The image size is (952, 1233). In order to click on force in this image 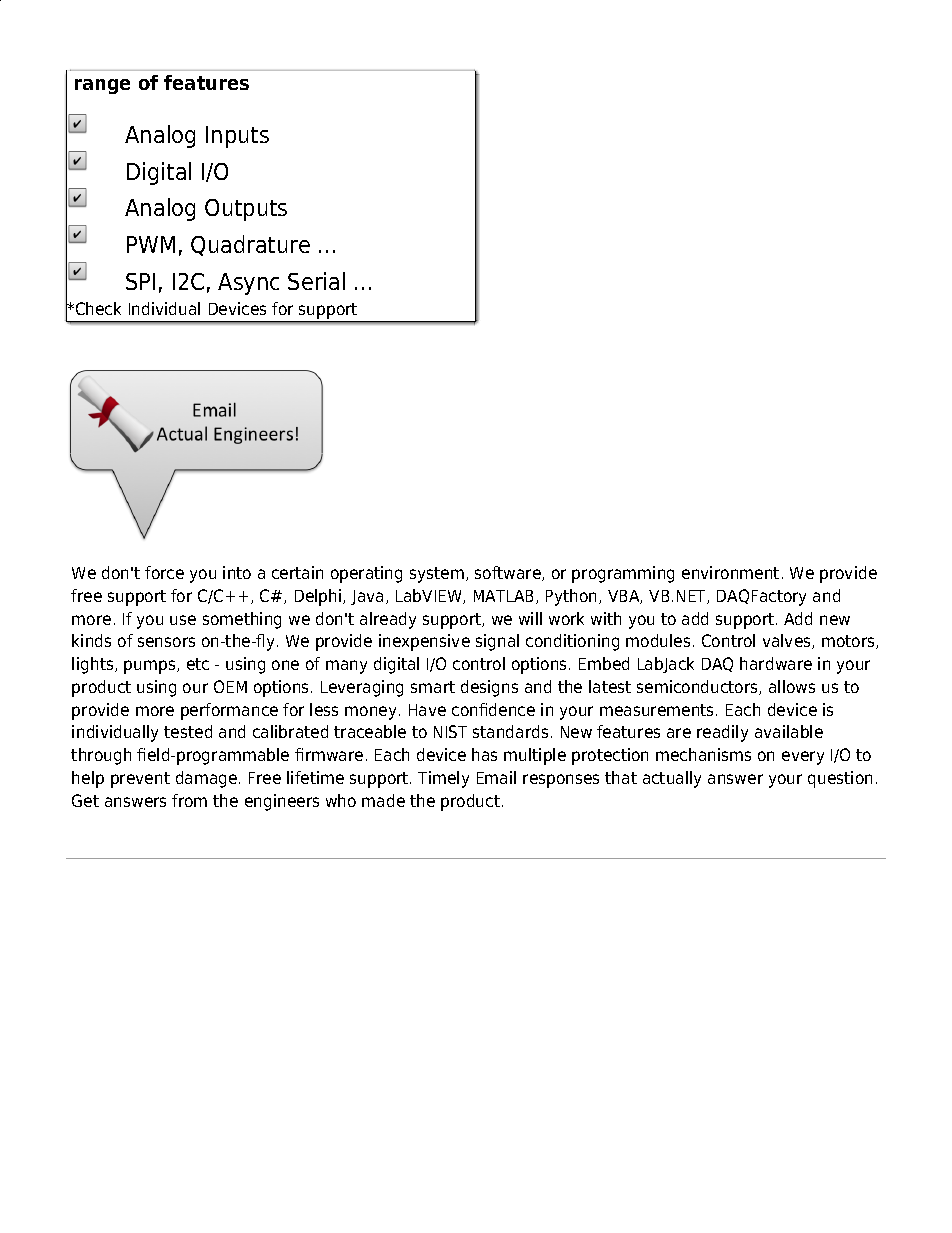, I will do `click(164, 572)`.
